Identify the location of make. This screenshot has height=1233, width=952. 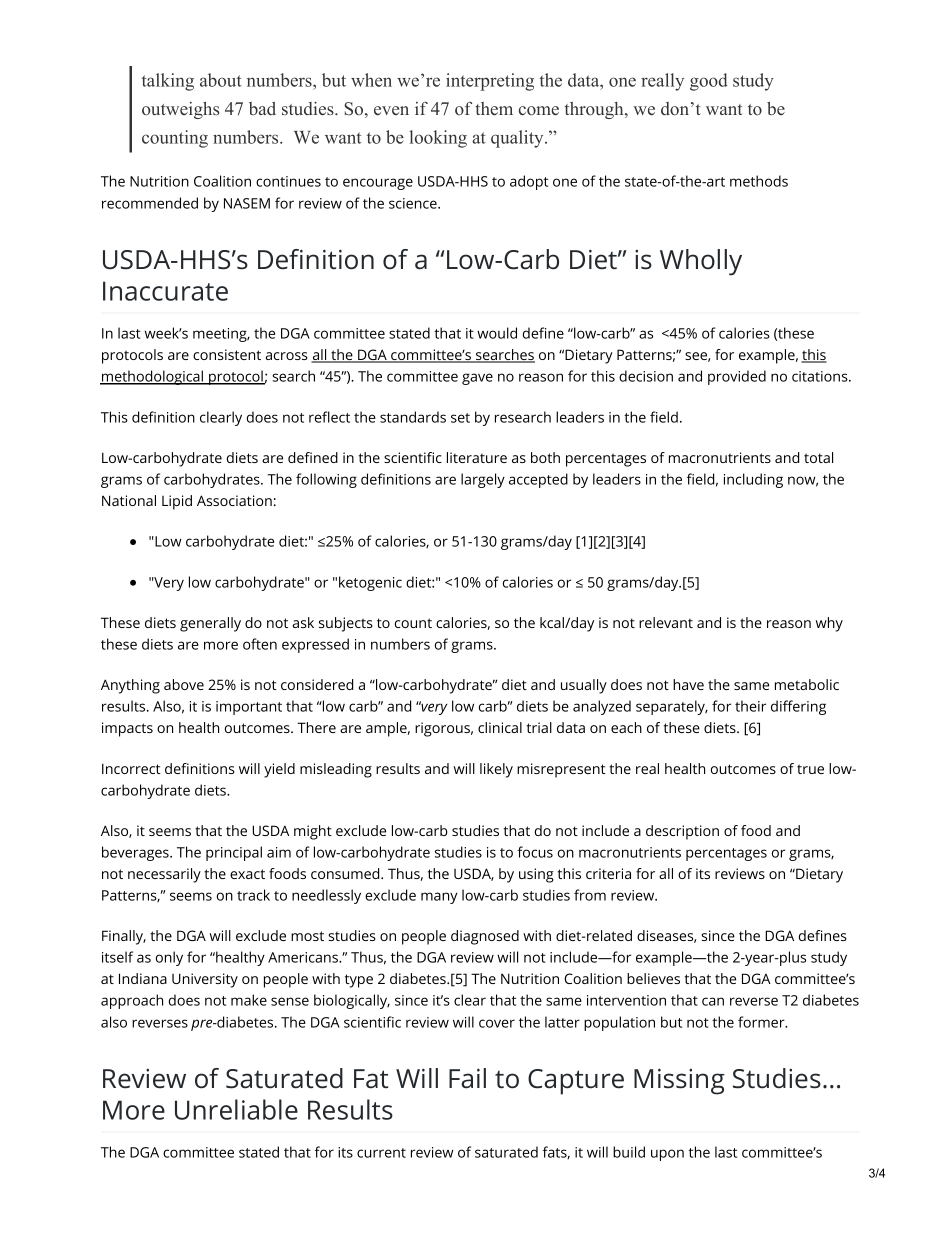
(249, 1000).
